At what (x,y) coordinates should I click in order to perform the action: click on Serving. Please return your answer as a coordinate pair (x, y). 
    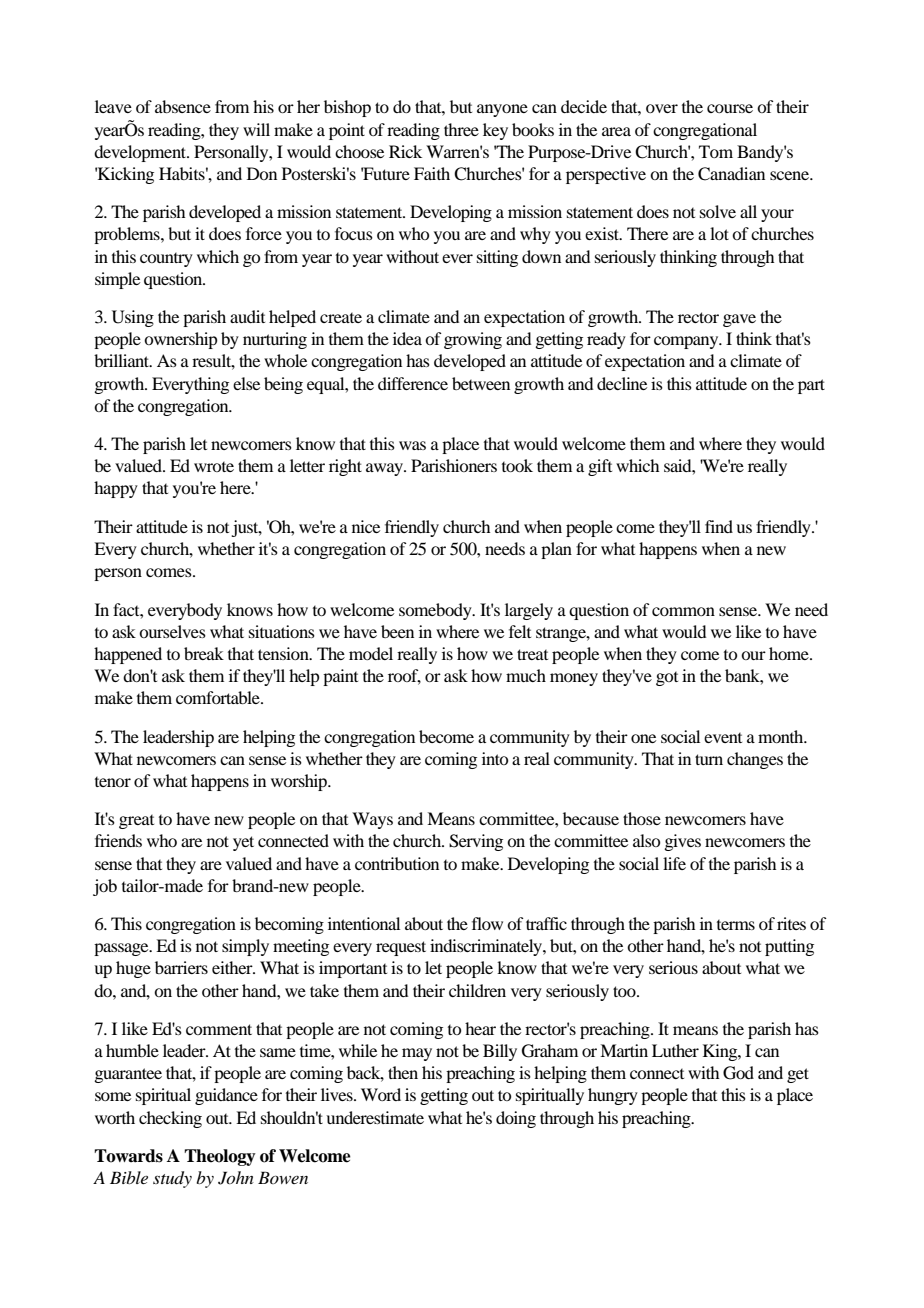
    Looking at the image, I should click on (476, 842).
